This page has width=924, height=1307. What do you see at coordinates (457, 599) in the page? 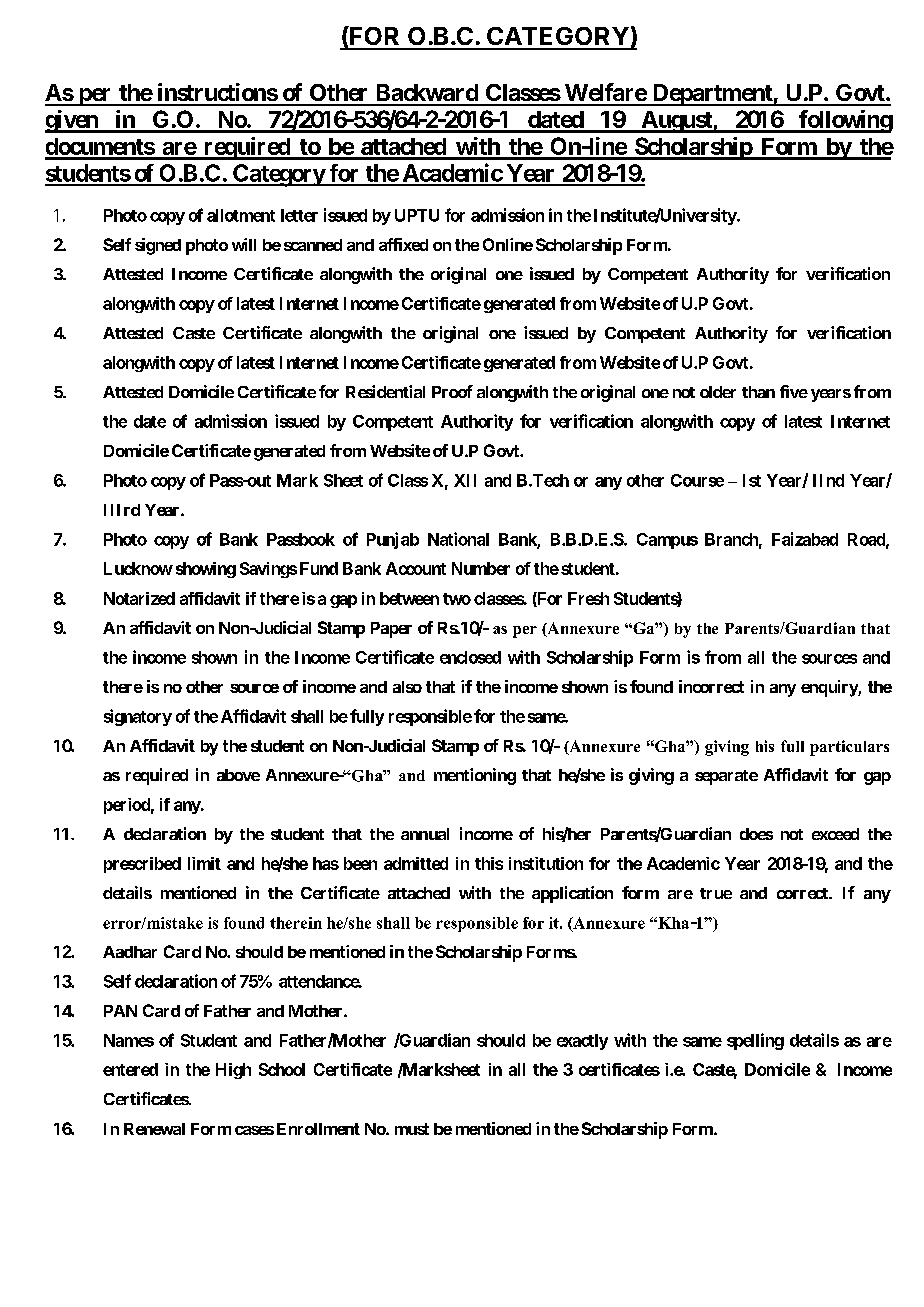
I see `two` at bounding box center [457, 599].
